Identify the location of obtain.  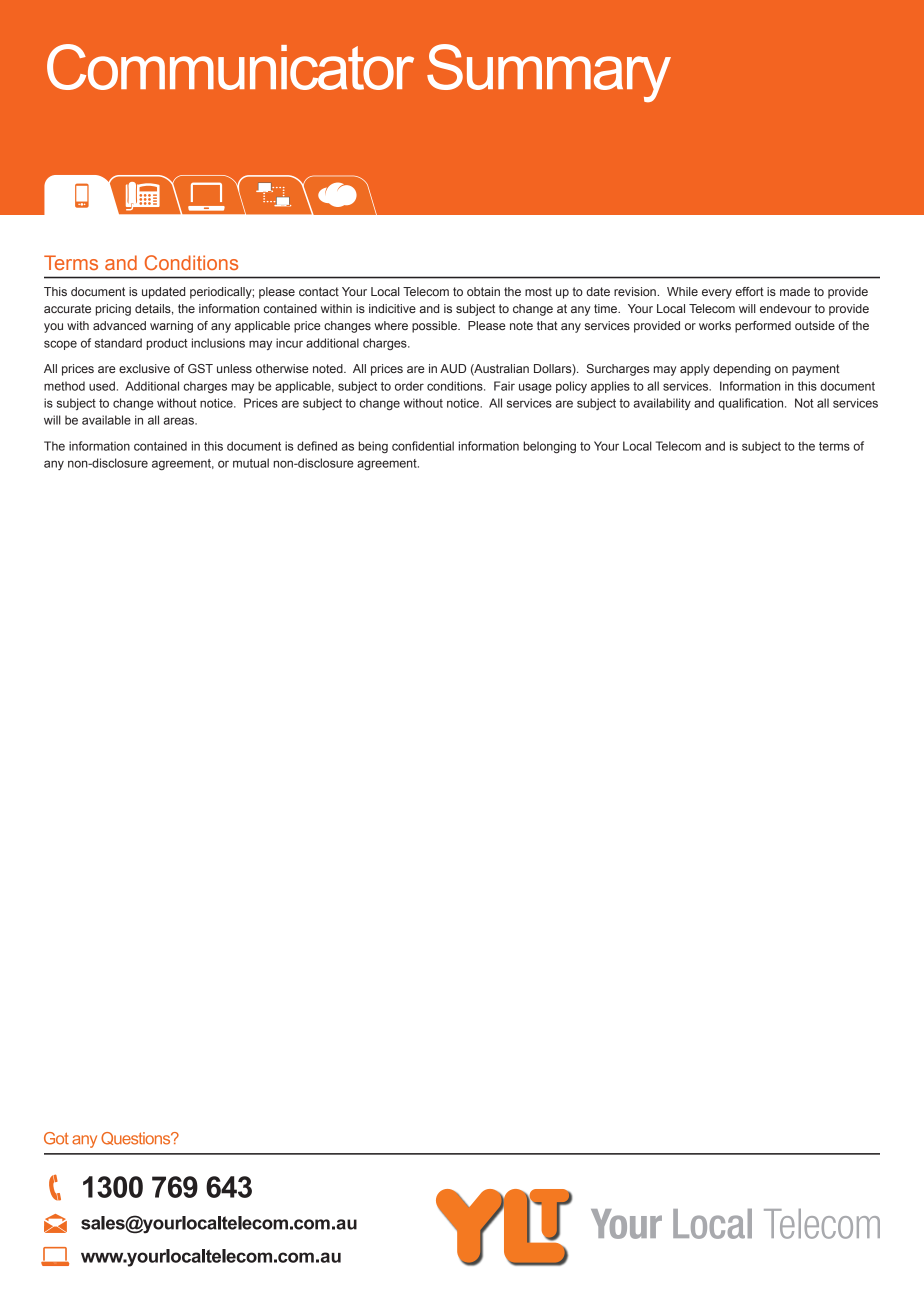
(483, 291).
